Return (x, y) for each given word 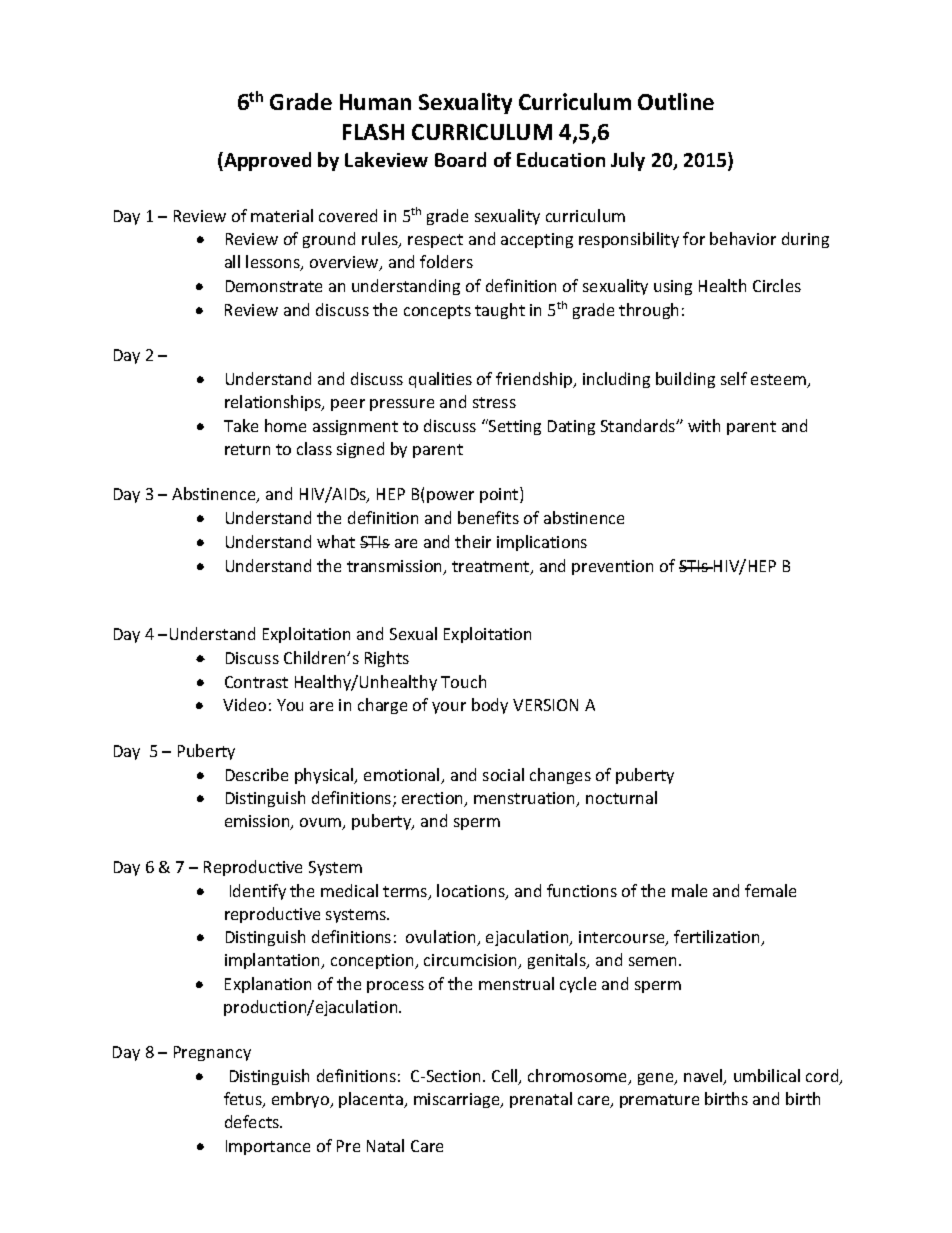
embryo (302, 1100)
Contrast (256, 682)
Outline (676, 101)
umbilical (767, 1075)
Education (561, 159)
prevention (612, 567)
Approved (266, 161)
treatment (492, 568)
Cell (506, 1077)
